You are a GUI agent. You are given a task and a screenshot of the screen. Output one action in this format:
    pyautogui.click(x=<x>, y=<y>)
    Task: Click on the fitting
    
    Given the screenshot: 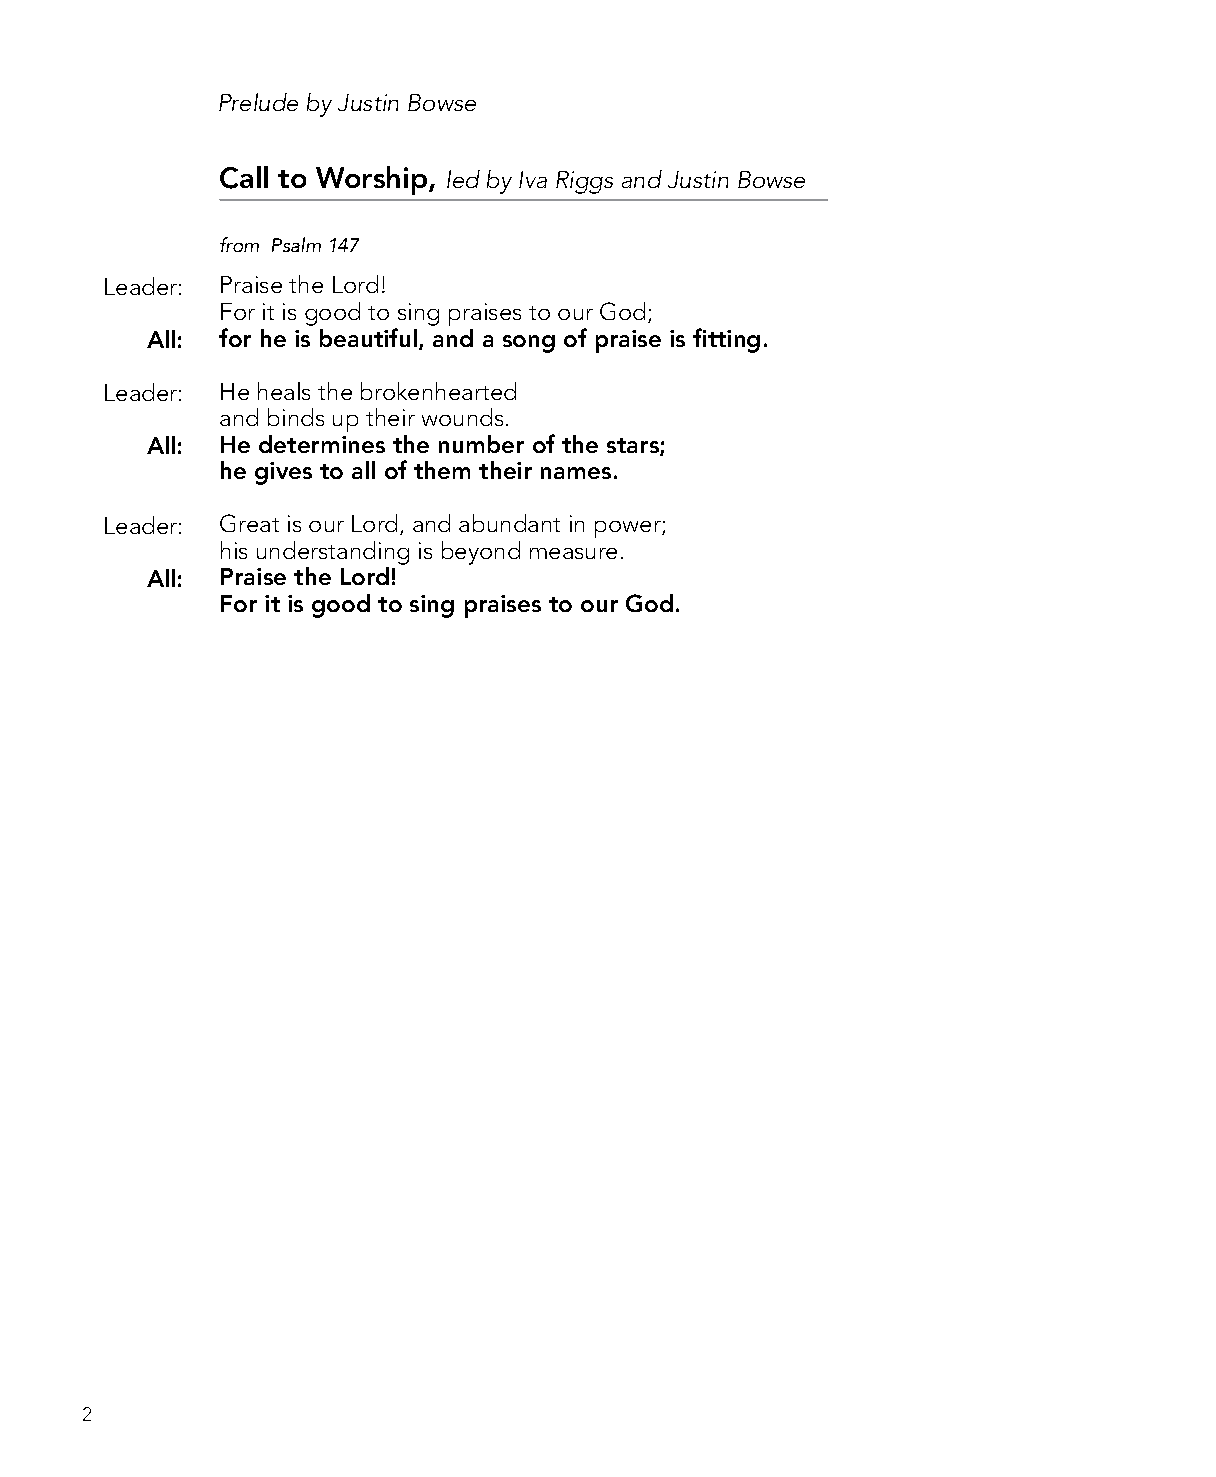 What is the action you would take?
    pyautogui.click(x=726, y=340)
